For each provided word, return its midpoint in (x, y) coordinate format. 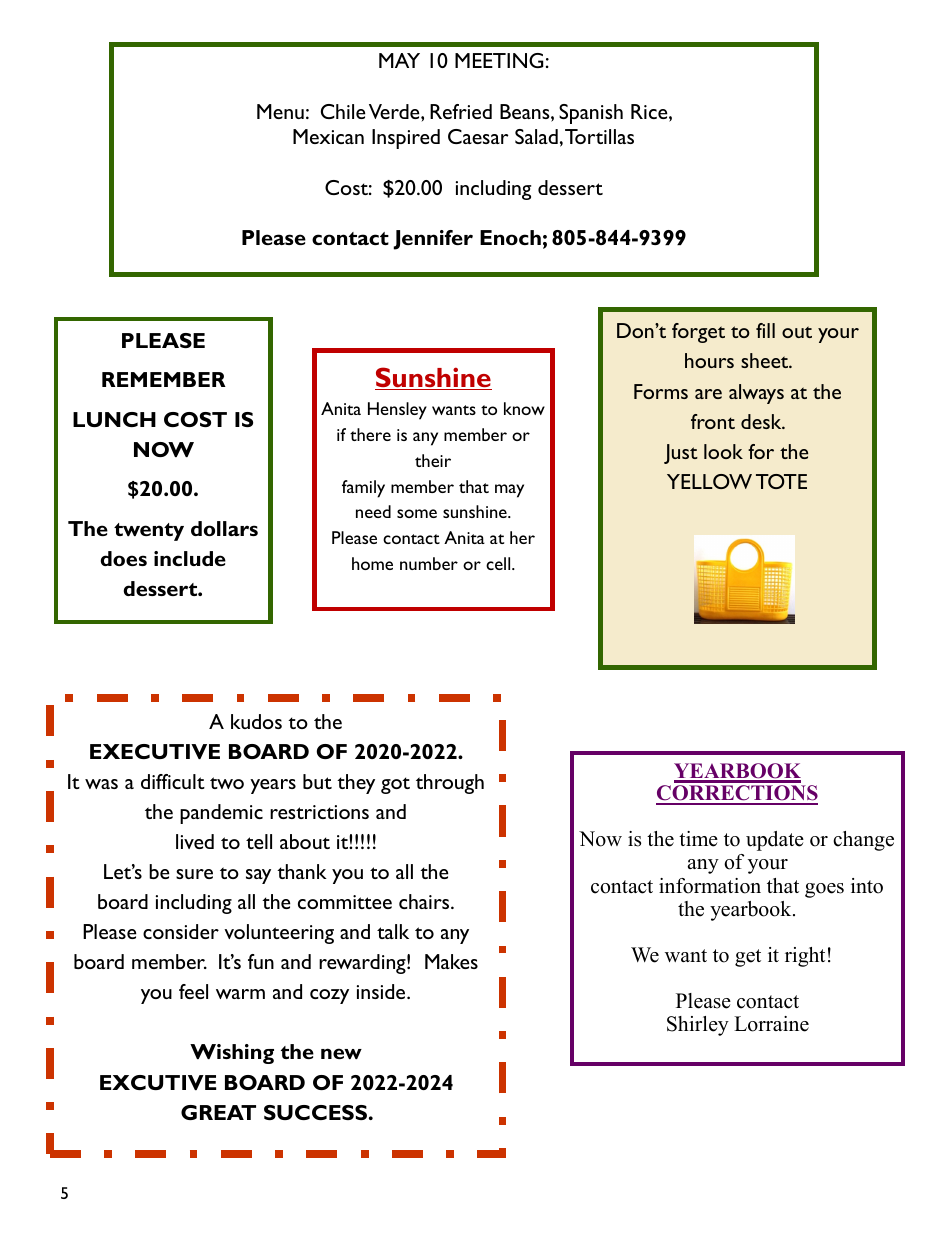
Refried (461, 111)
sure (194, 874)
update (775, 841)
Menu (280, 111)
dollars (224, 528)
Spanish (591, 114)
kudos (256, 721)
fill (765, 330)
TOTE (781, 481)
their (433, 460)
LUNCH (114, 419)
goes (824, 890)
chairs (425, 901)
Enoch (510, 237)
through (450, 784)
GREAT (218, 1112)
